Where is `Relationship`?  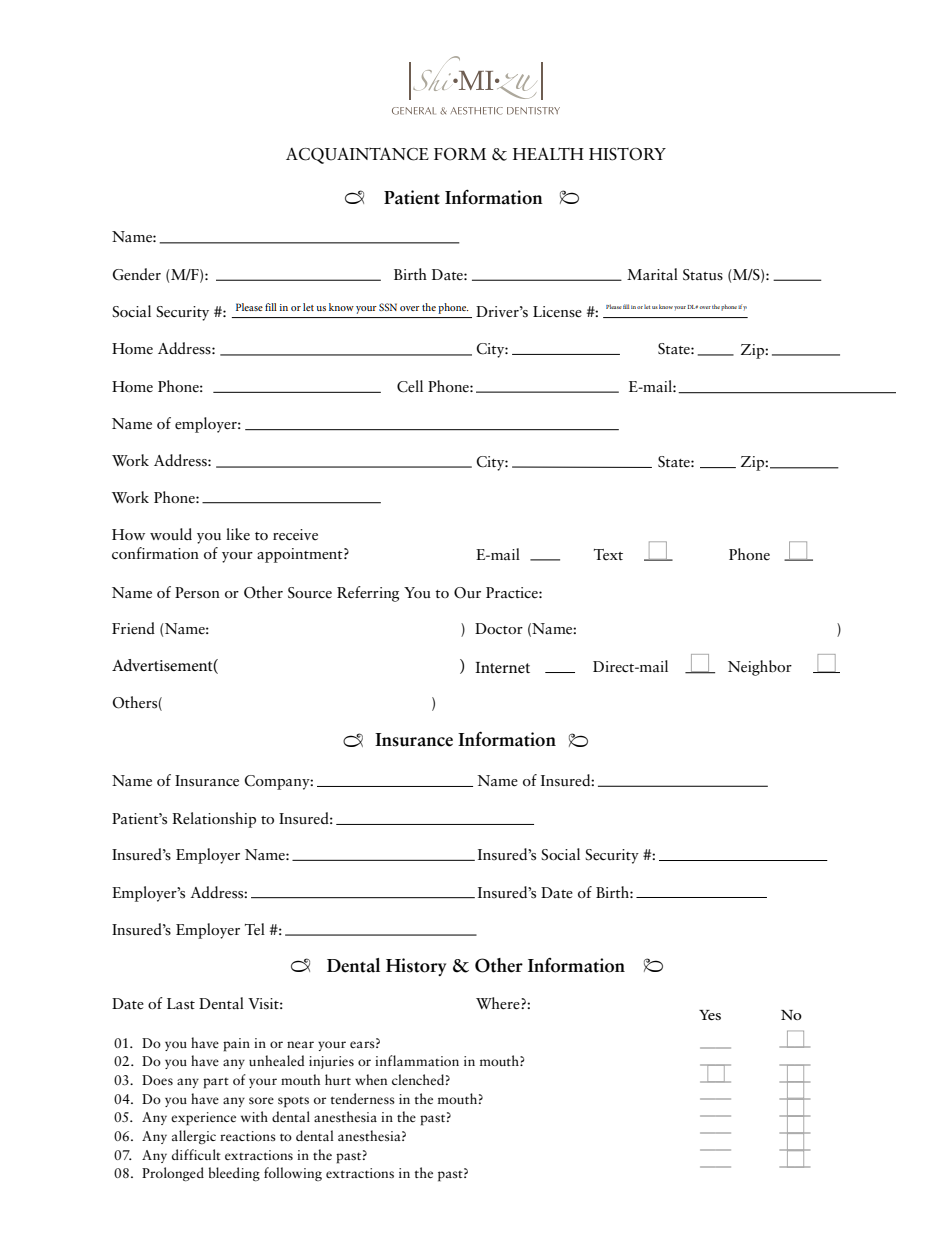 Relationship is located at coordinates (214, 820).
